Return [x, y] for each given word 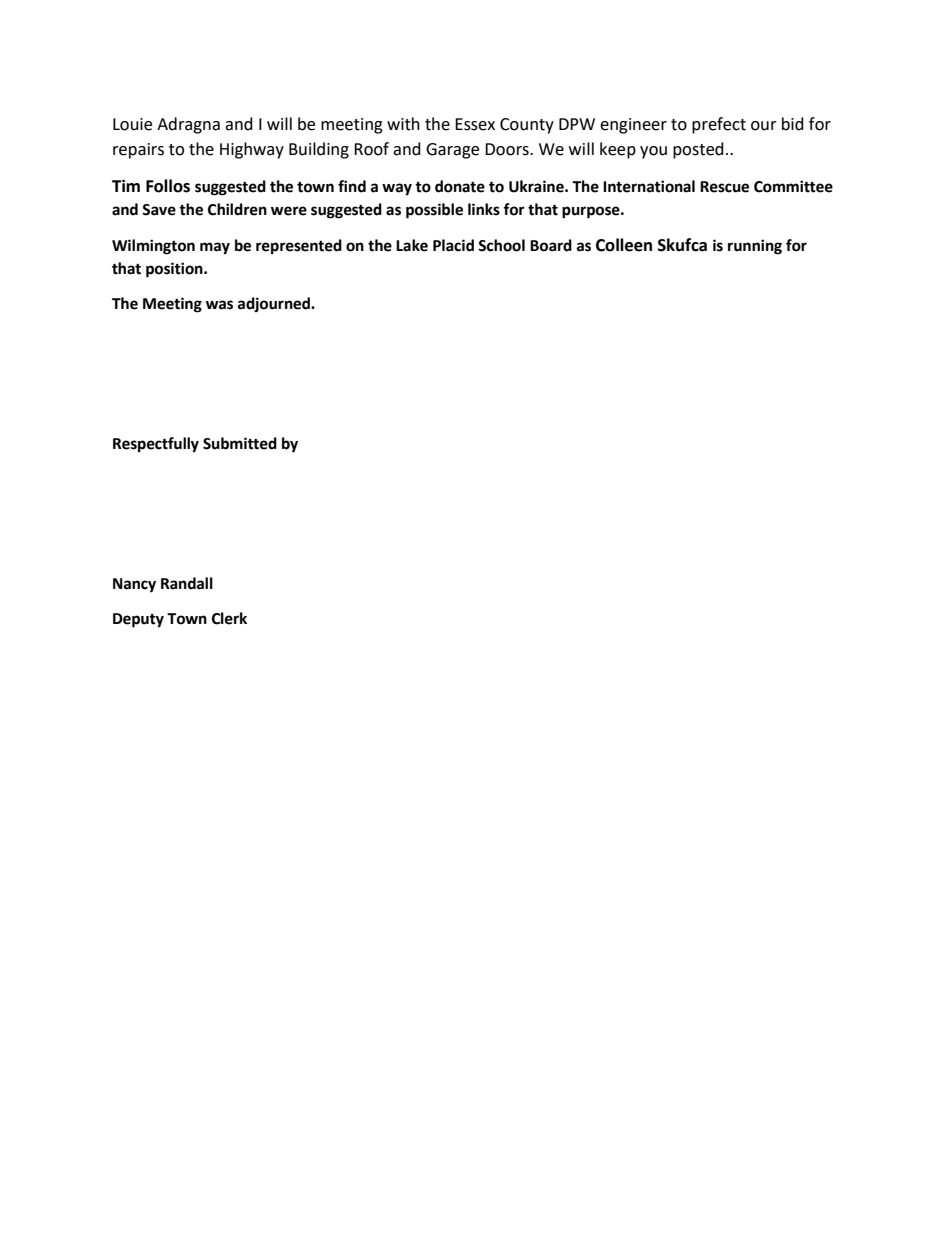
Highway [252, 150]
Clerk [229, 618]
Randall [187, 583]
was [219, 305]
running [755, 247]
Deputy [138, 620]
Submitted [240, 443]
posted [698, 150]
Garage [452, 151]
